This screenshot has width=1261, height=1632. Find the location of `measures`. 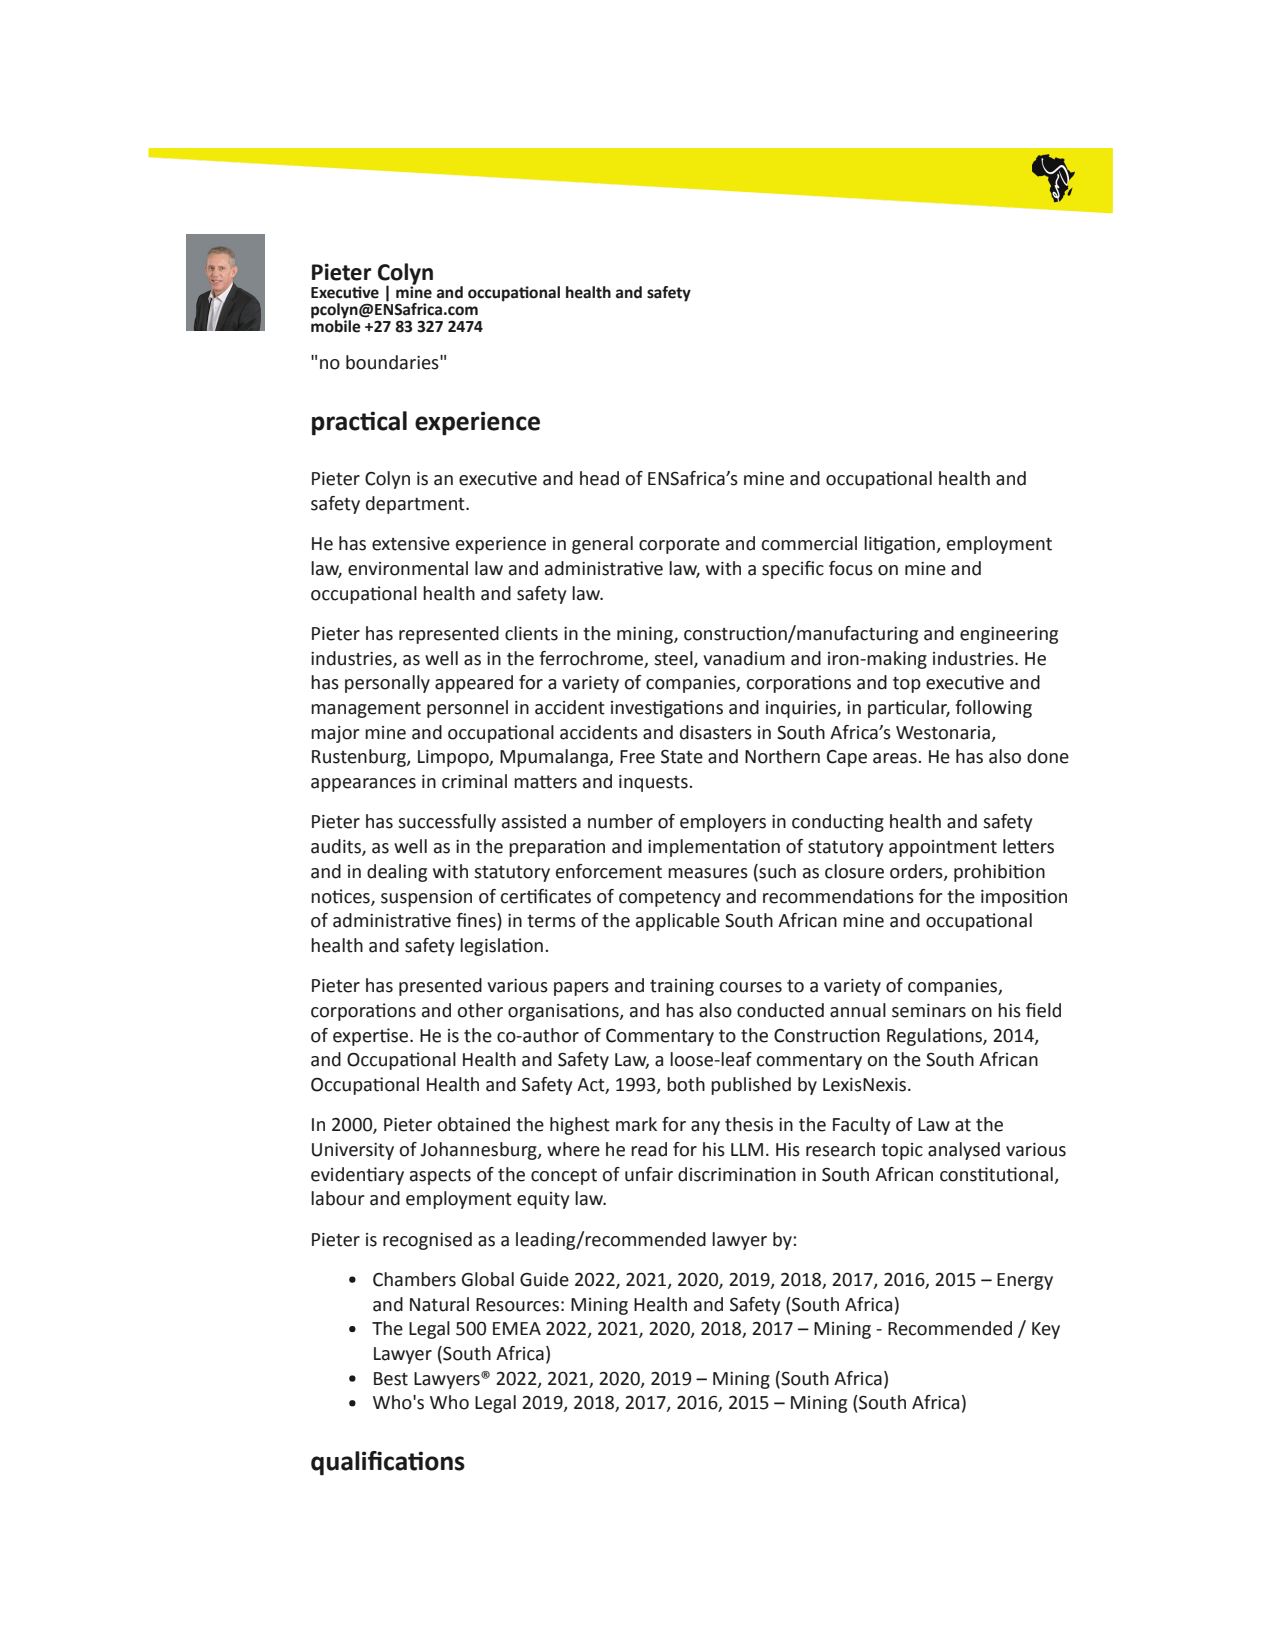

measures is located at coordinates (708, 873).
